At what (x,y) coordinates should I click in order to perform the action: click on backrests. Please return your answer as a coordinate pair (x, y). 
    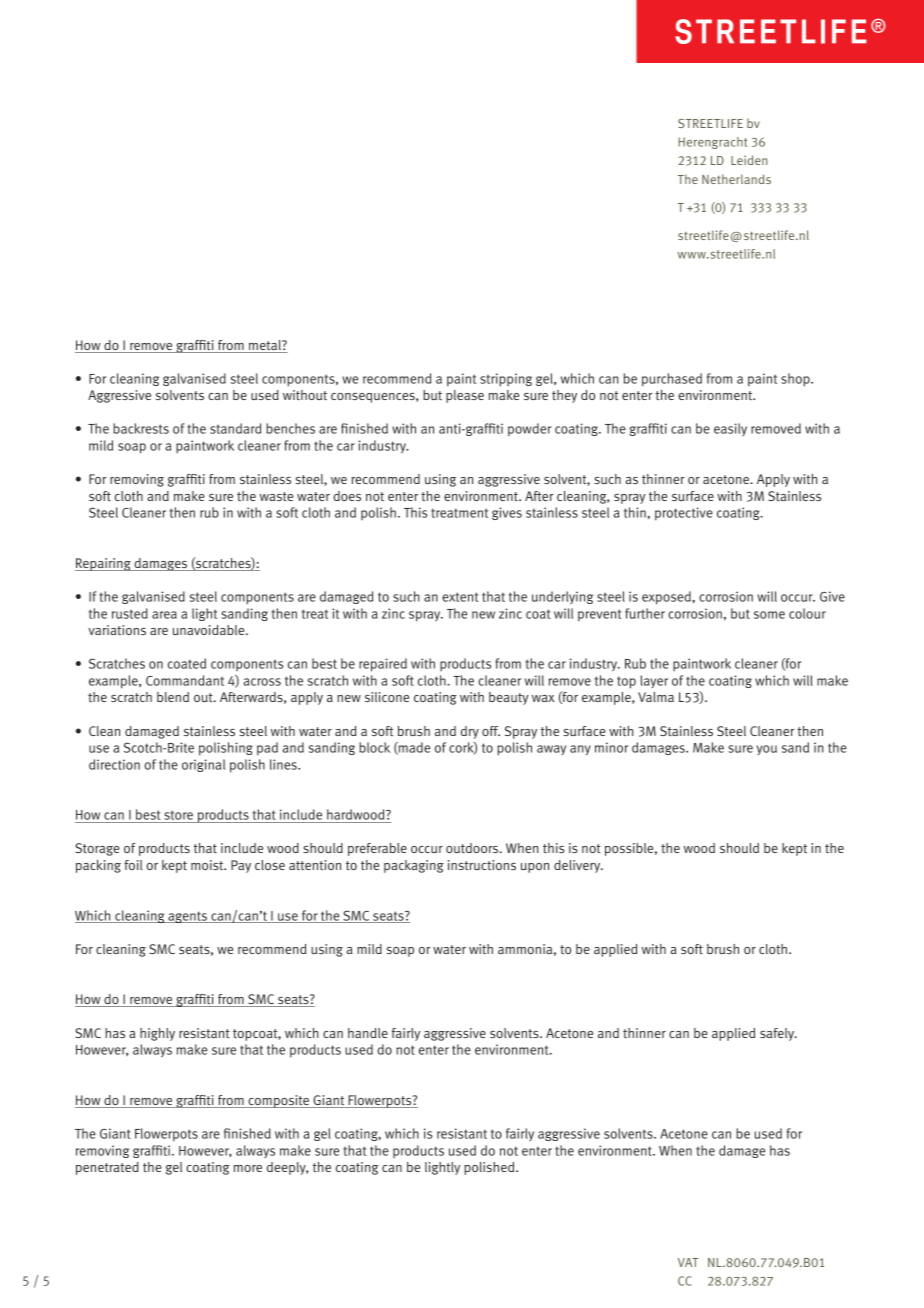
    Looking at the image, I should click on (141, 428).
